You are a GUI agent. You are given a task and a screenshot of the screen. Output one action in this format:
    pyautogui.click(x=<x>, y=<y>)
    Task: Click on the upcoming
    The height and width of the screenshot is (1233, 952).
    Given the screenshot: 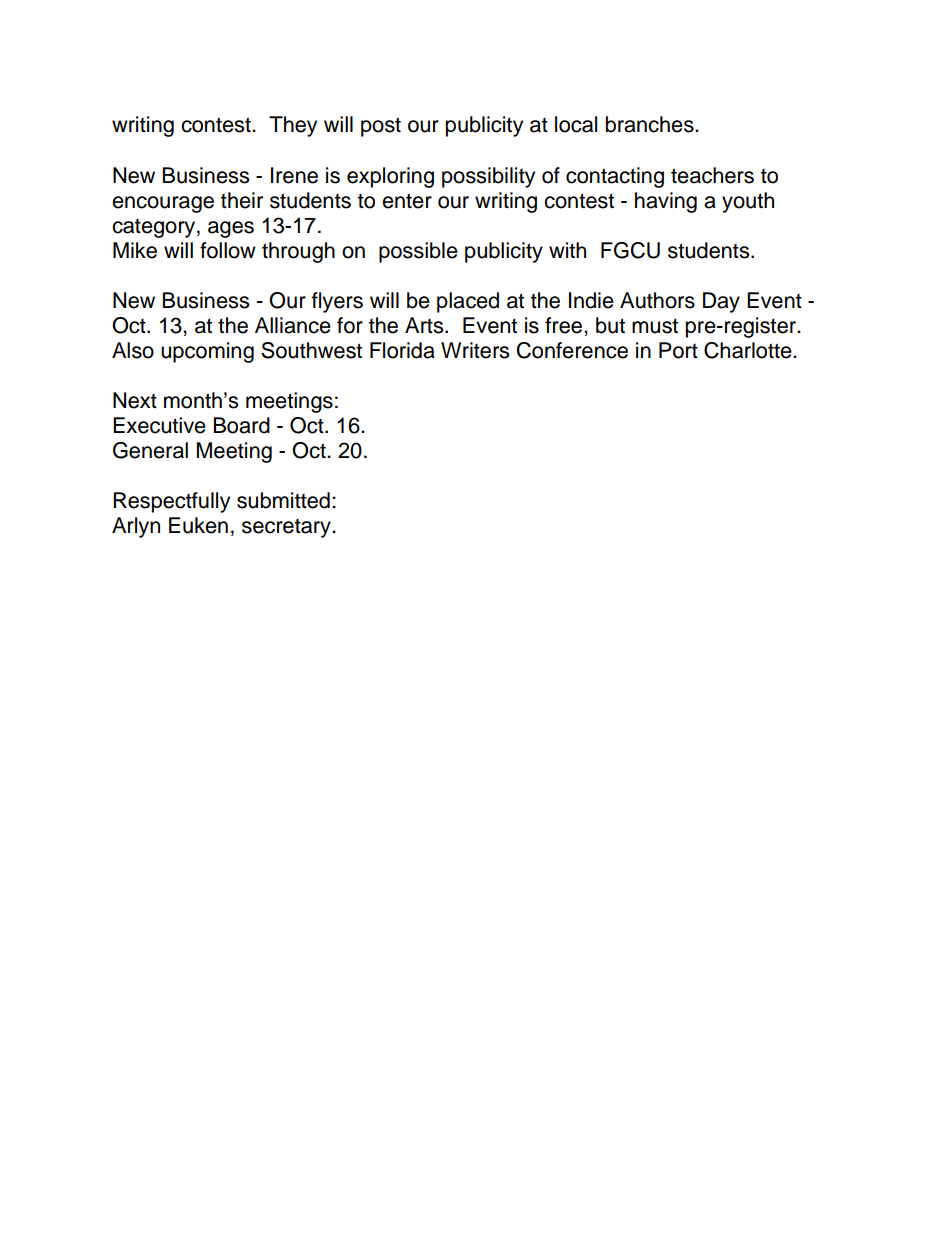 What is the action you would take?
    pyautogui.click(x=207, y=352)
